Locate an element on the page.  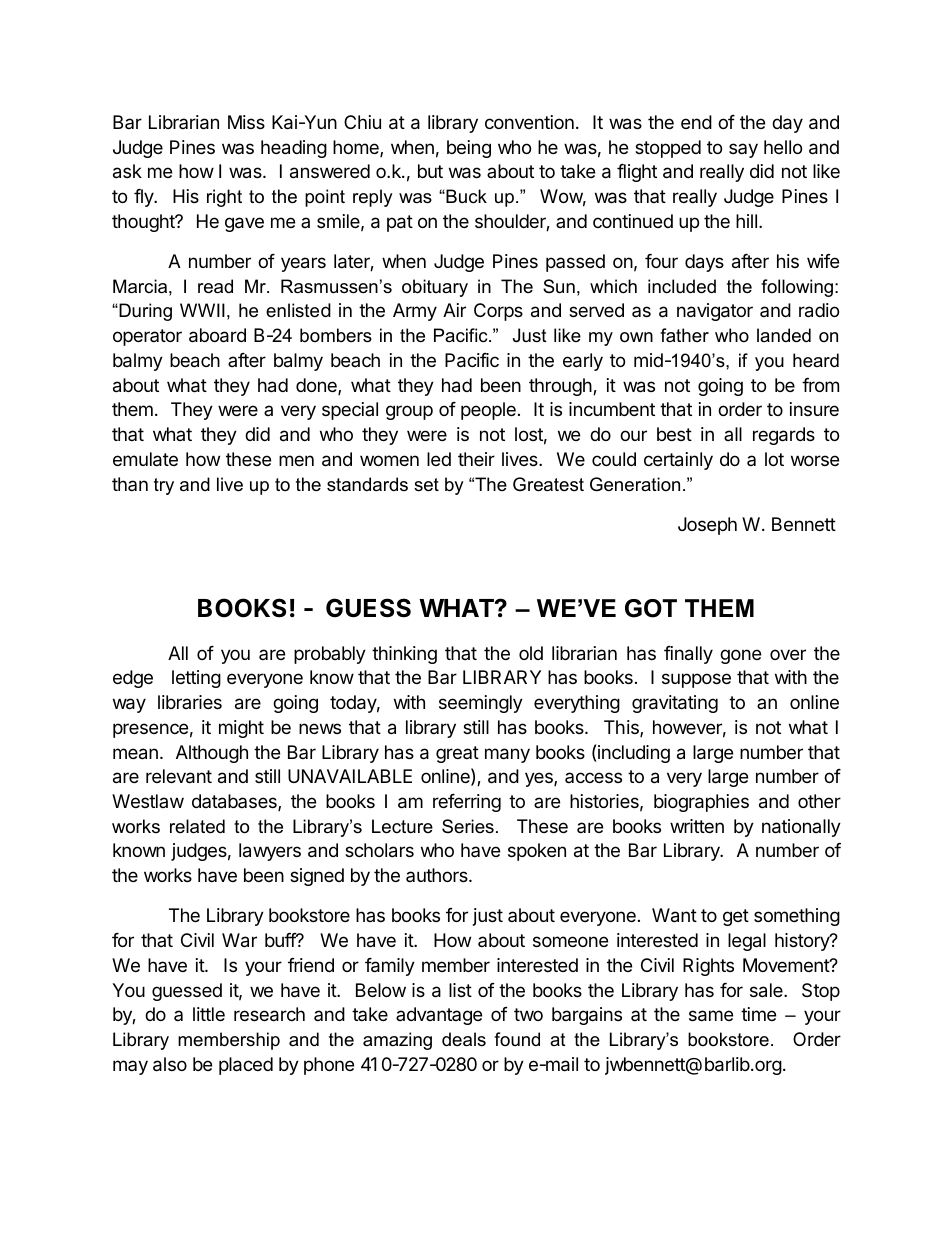
deals is located at coordinates (464, 1039).
